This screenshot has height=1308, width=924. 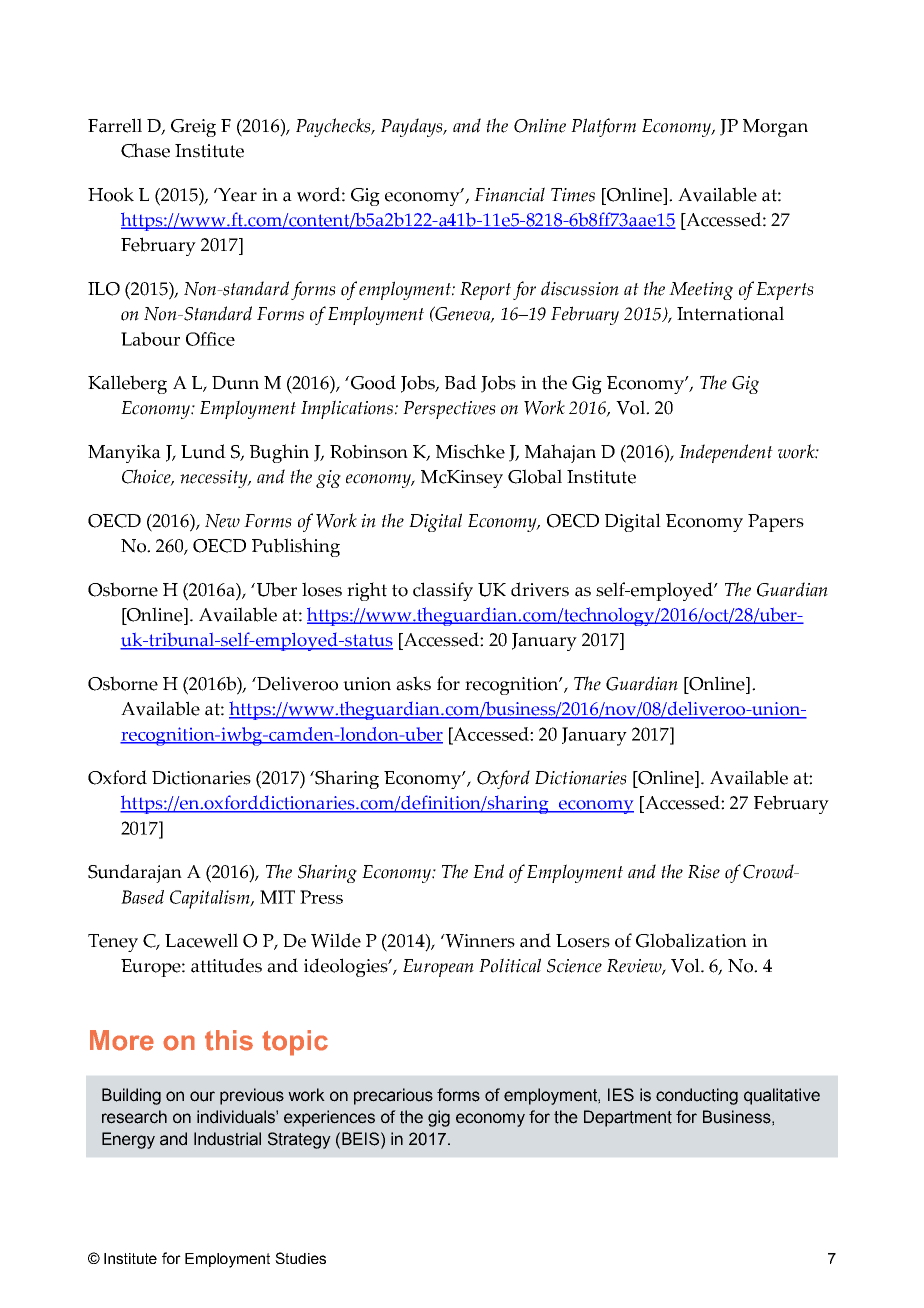 I want to click on attitudes, so click(x=226, y=965).
